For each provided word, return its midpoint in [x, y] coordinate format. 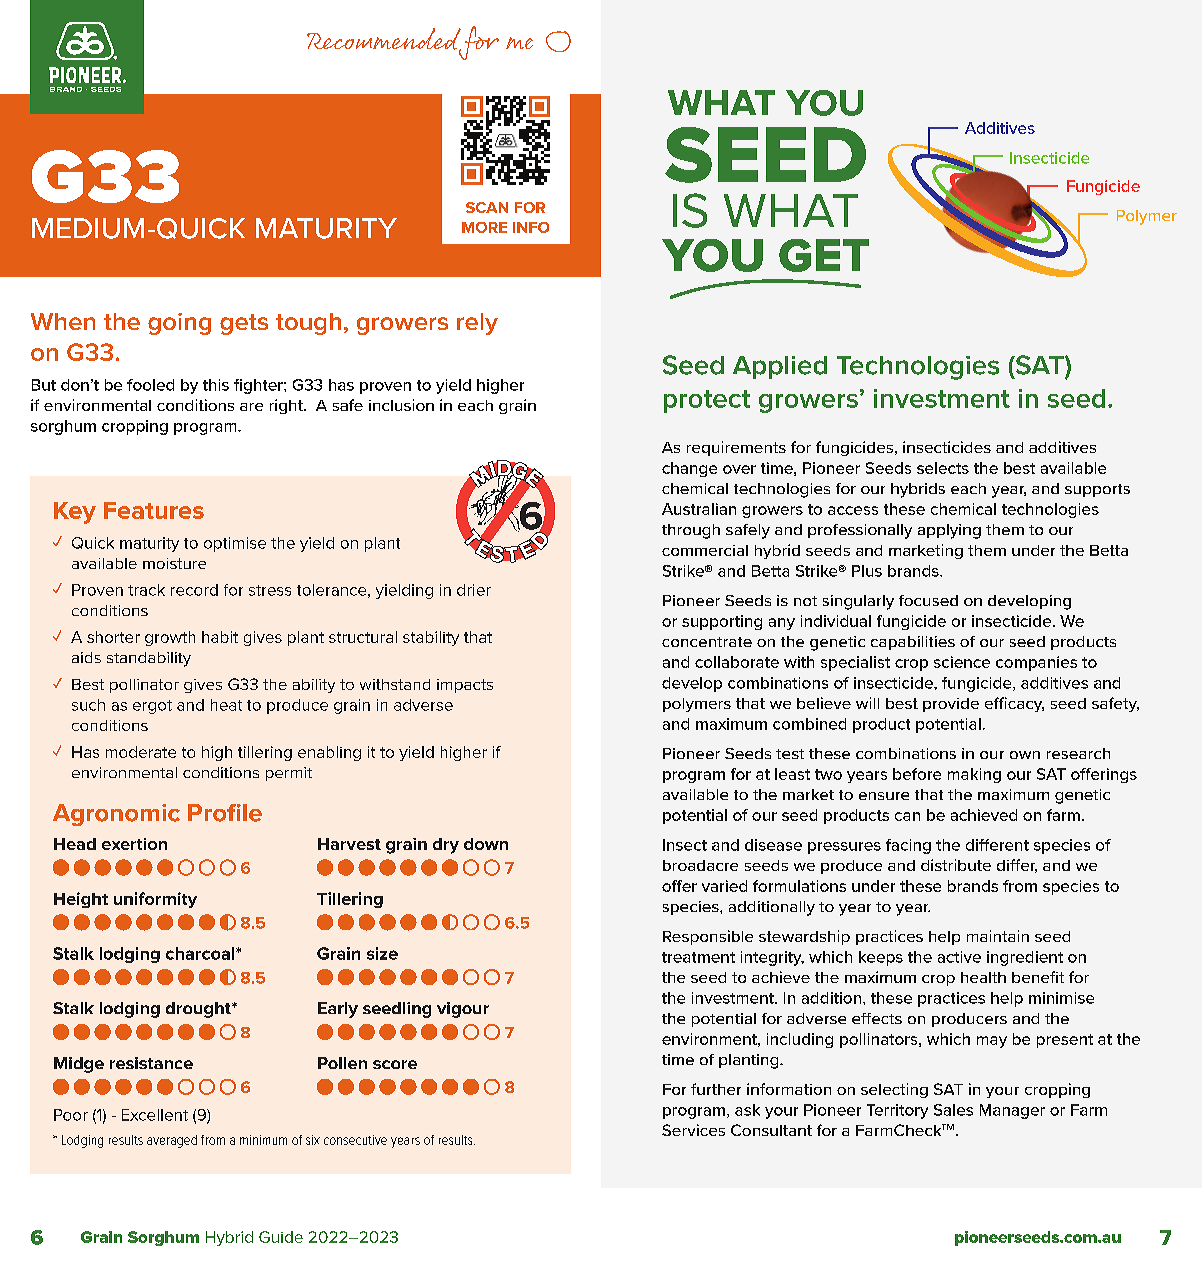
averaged [172, 1141]
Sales [953, 1110]
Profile [225, 813]
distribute [956, 865]
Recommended [384, 40]
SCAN [487, 207]
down [486, 844]
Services [693, 1130]
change [689, 469]
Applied [780, 367]
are [251, 407]
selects [943, 468]
